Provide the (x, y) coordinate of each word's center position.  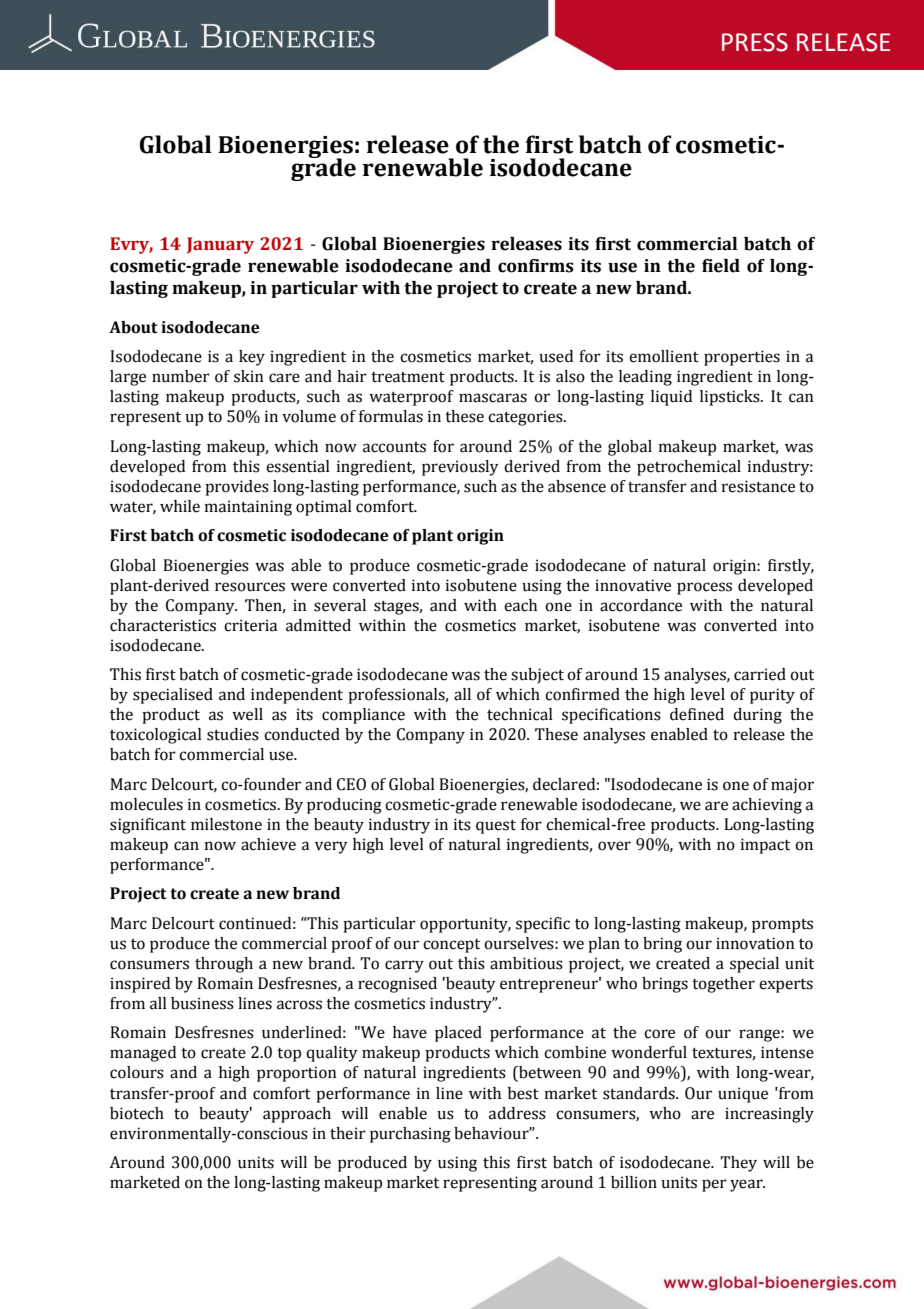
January (220, 245)
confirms (536, 266)
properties (742, 358)
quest (496, 827)
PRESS (755, 42)
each (520, 605)
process (704, 588)
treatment (408, 377)
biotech (137, 1113)
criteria (250, 625)
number (181, 376)
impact (765, 846)
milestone (226, 824)
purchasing (410, 1135)
